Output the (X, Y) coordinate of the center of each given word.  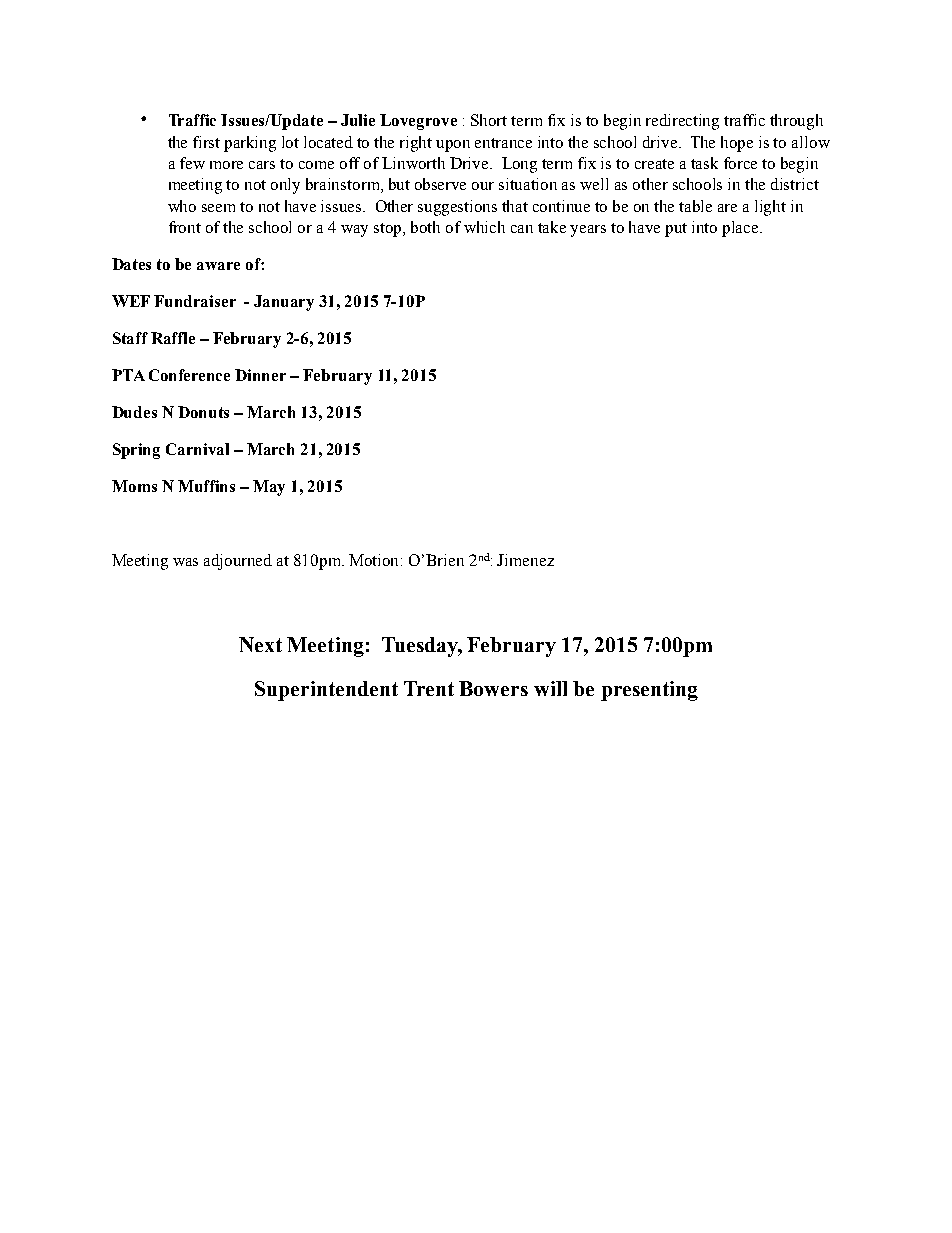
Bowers (493, 688)
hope (737, 144)
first (206, 142)
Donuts (203, 412)
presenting (649, 691)
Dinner (260, 375)
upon (453, 146)
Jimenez (525, 560)
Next (260, 644)
